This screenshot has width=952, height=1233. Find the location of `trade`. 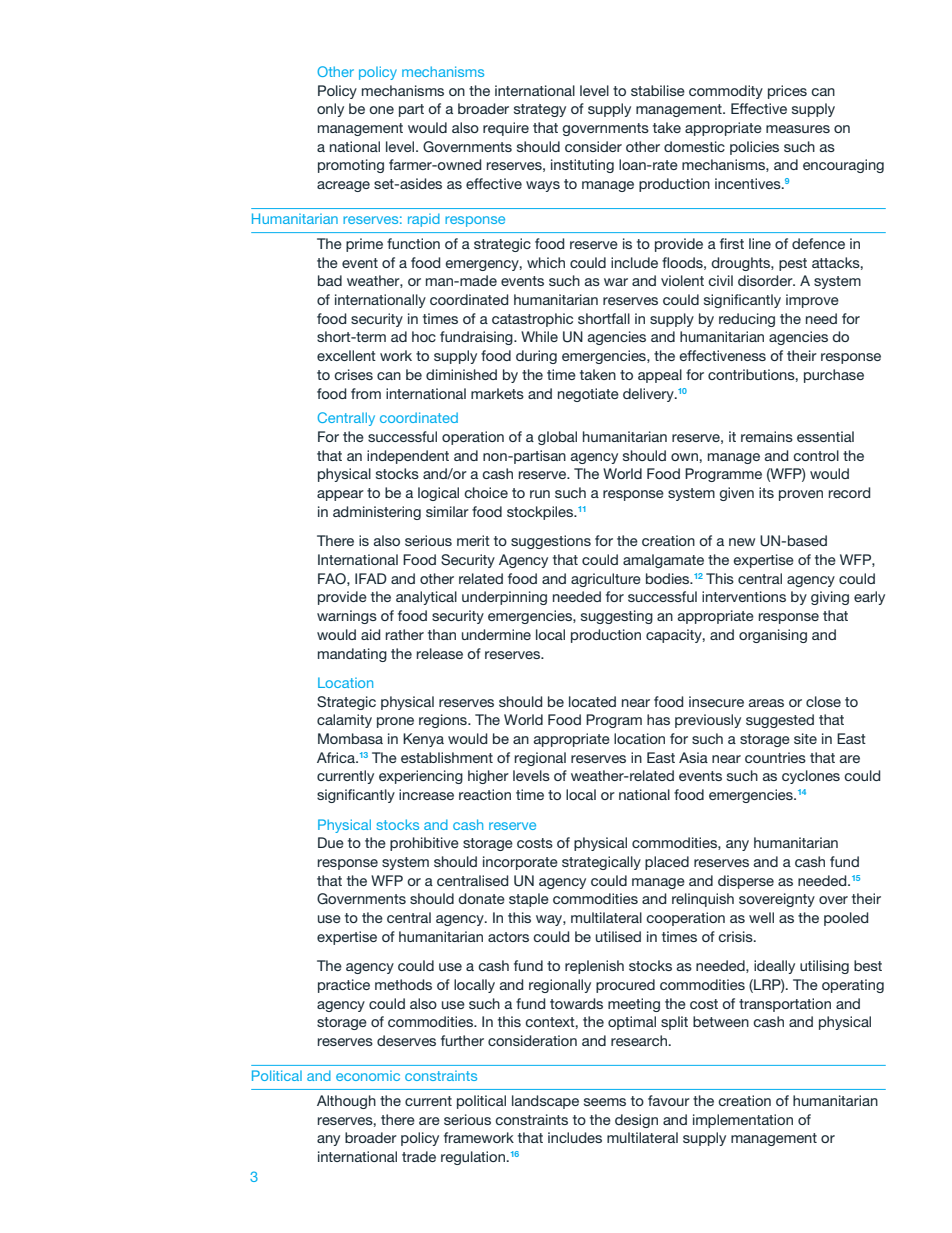

trade is located at coordinates (419, 1156).
